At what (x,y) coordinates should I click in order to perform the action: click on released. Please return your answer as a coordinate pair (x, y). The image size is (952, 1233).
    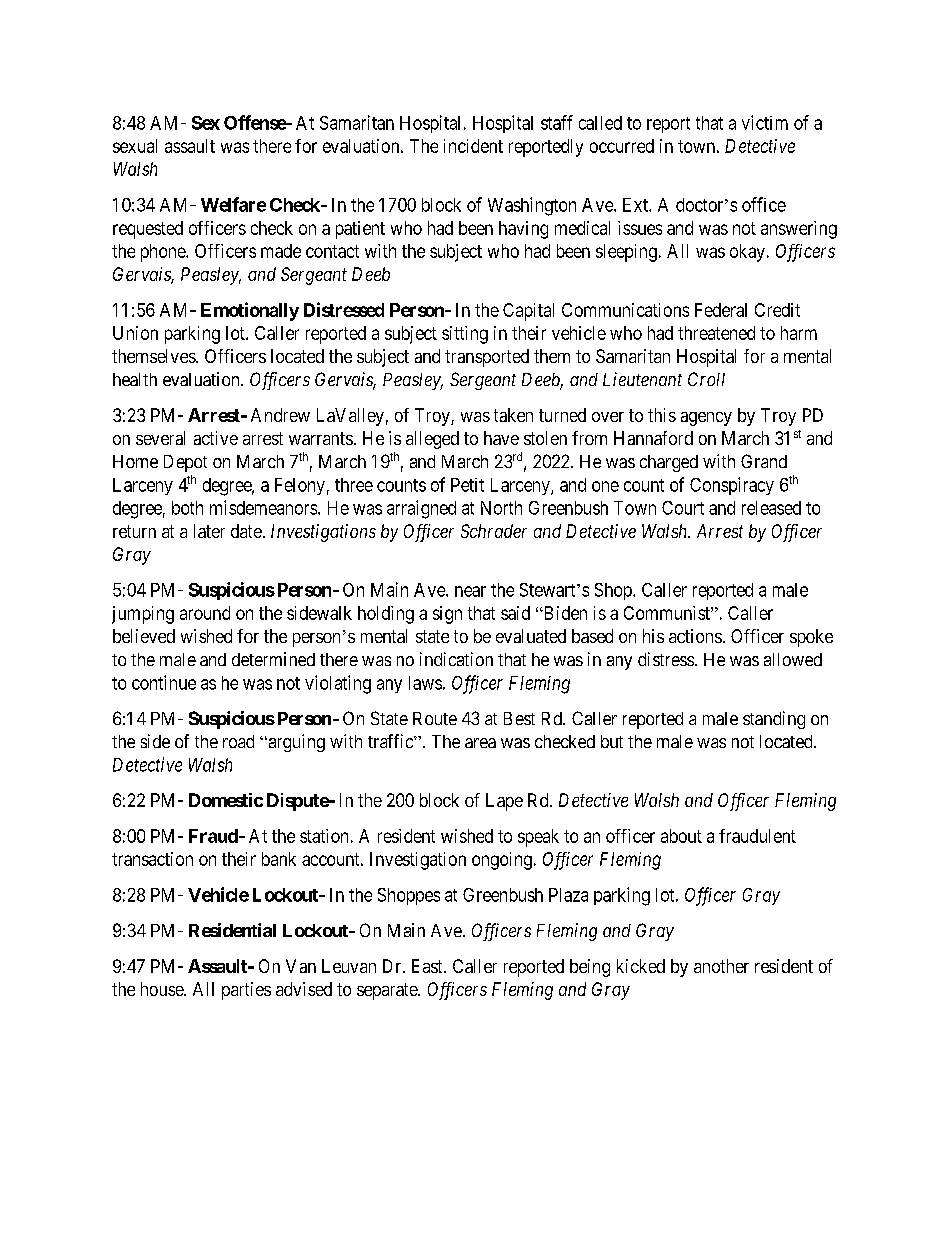
    Looking at the image, I should click on (771, 508).
